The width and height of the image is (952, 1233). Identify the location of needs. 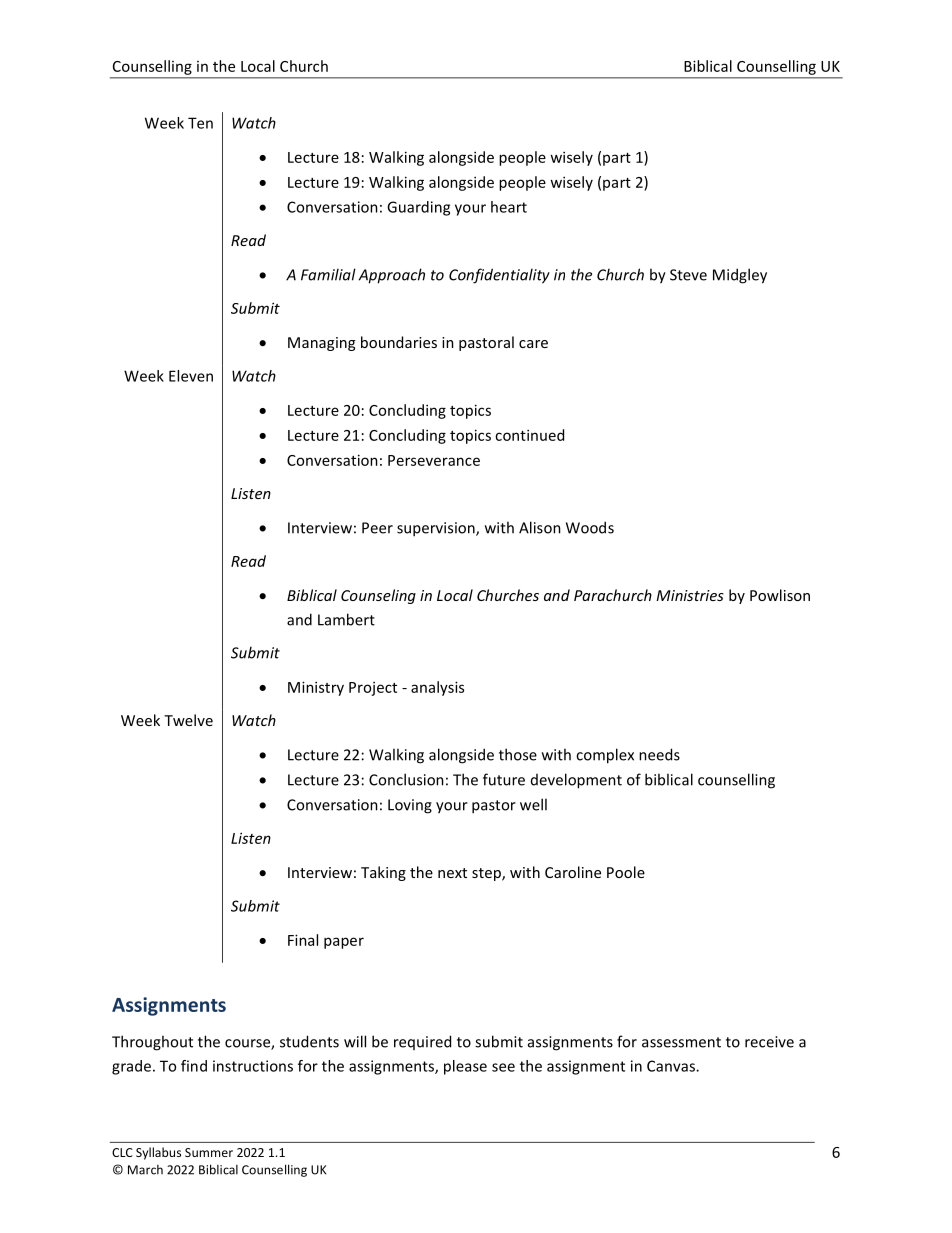
(659, 754).
